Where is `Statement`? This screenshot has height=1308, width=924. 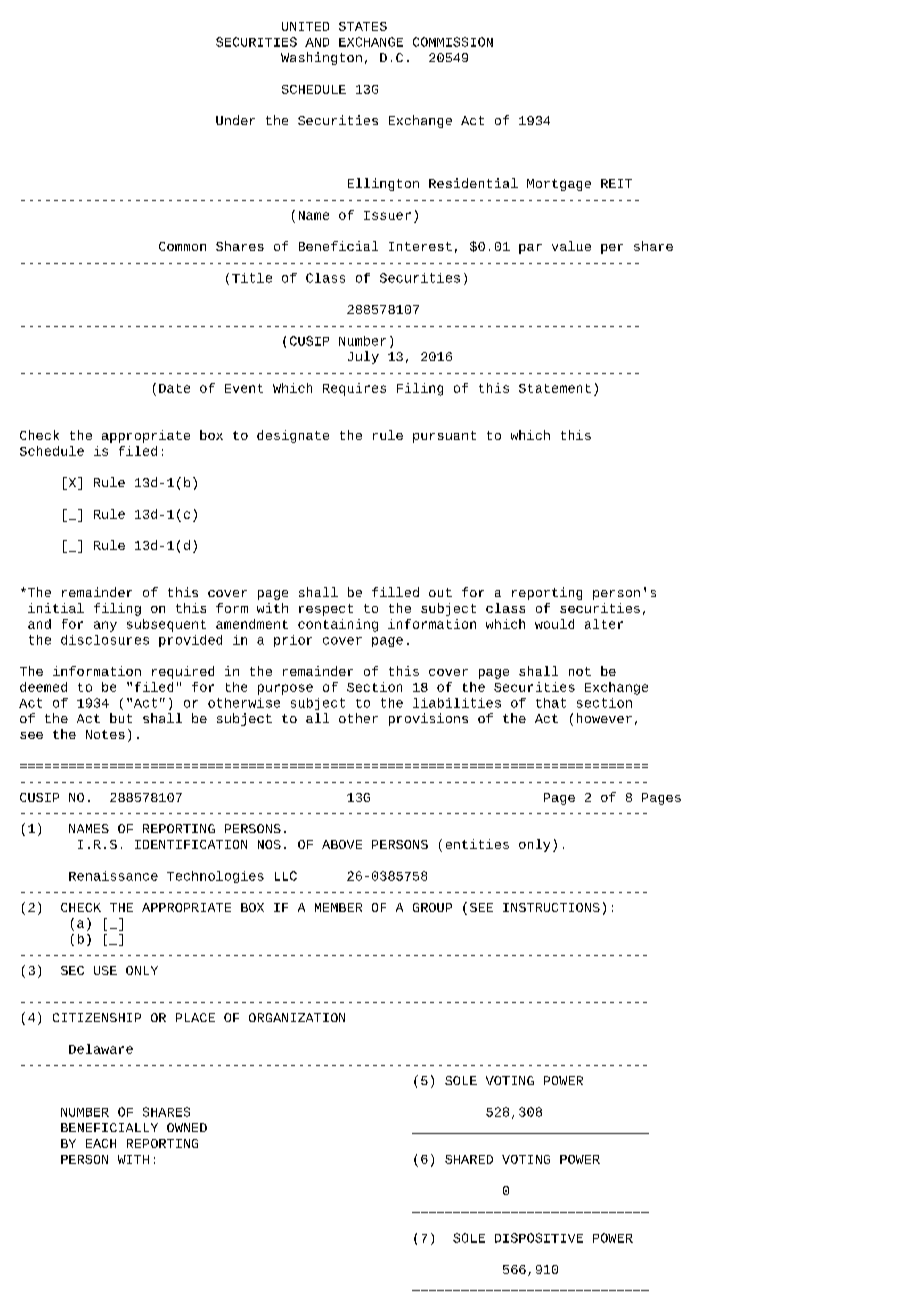
Statement is located at coordinates (555, 388).
